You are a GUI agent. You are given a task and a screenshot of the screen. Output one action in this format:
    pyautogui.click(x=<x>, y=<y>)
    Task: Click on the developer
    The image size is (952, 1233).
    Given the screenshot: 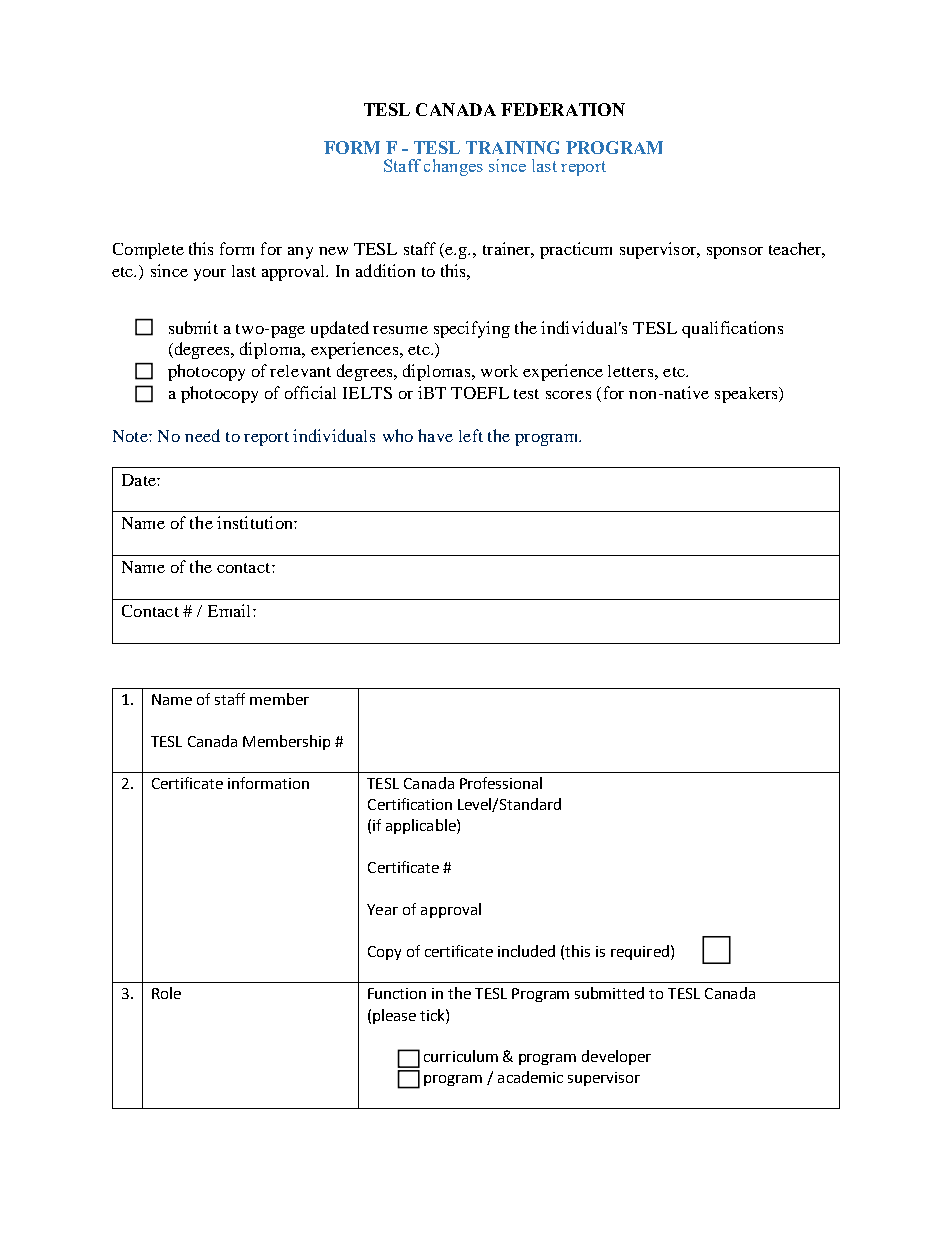 What is the action you would take?
    pyautogui.click(x=616, y=1057)
